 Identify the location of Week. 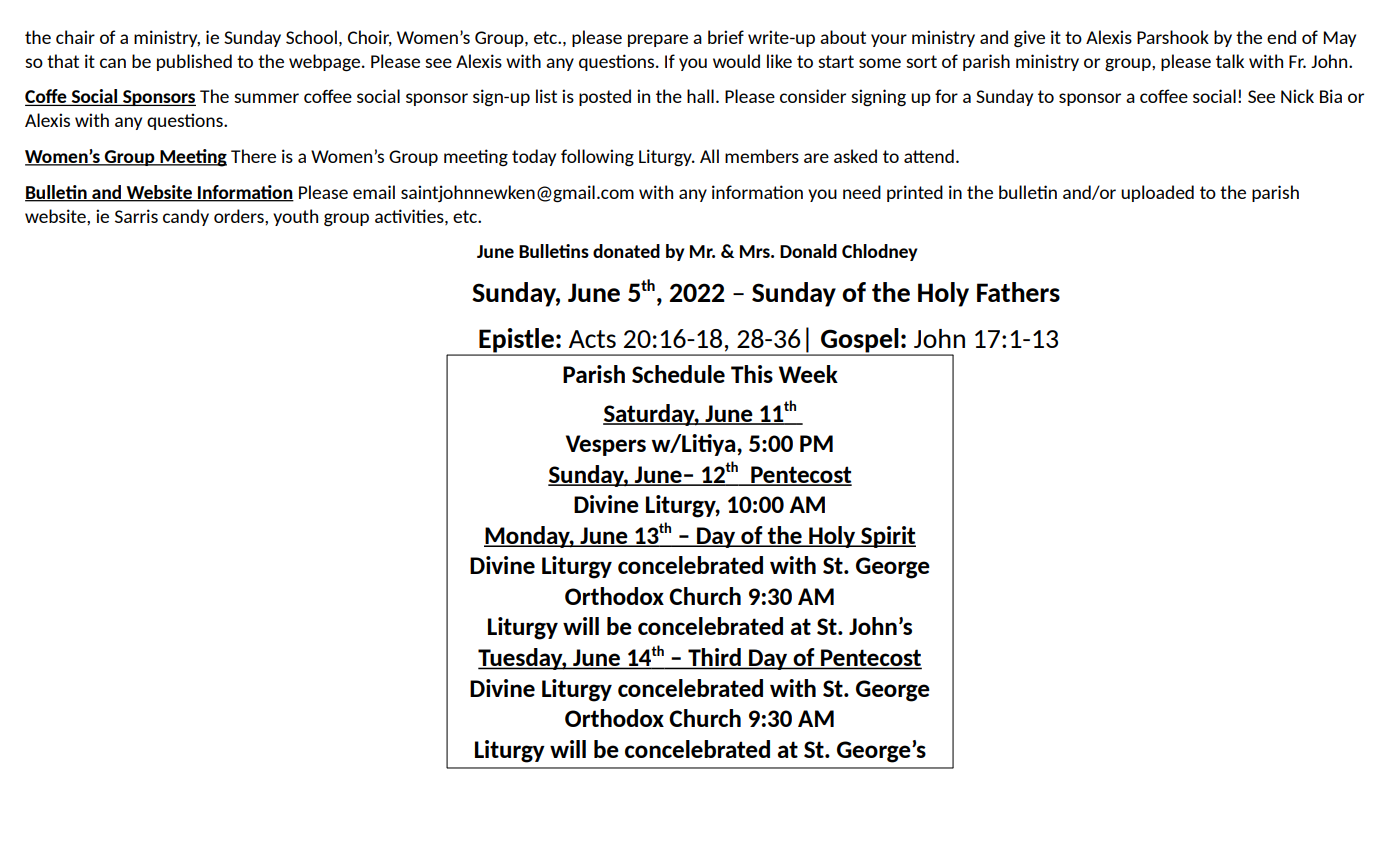
(808, 374).
